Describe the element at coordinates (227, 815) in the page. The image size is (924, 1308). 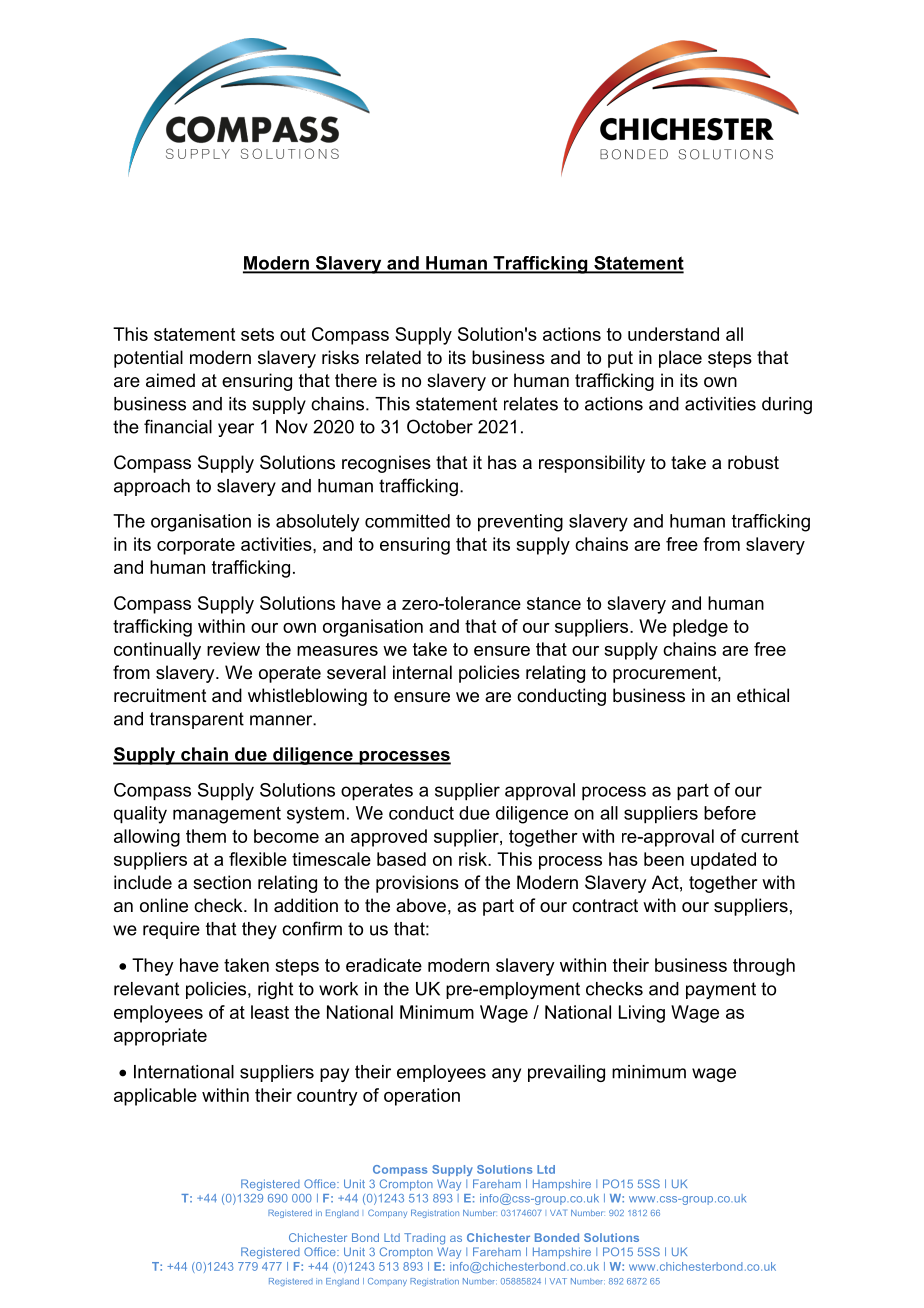
I see `management` at that location.
